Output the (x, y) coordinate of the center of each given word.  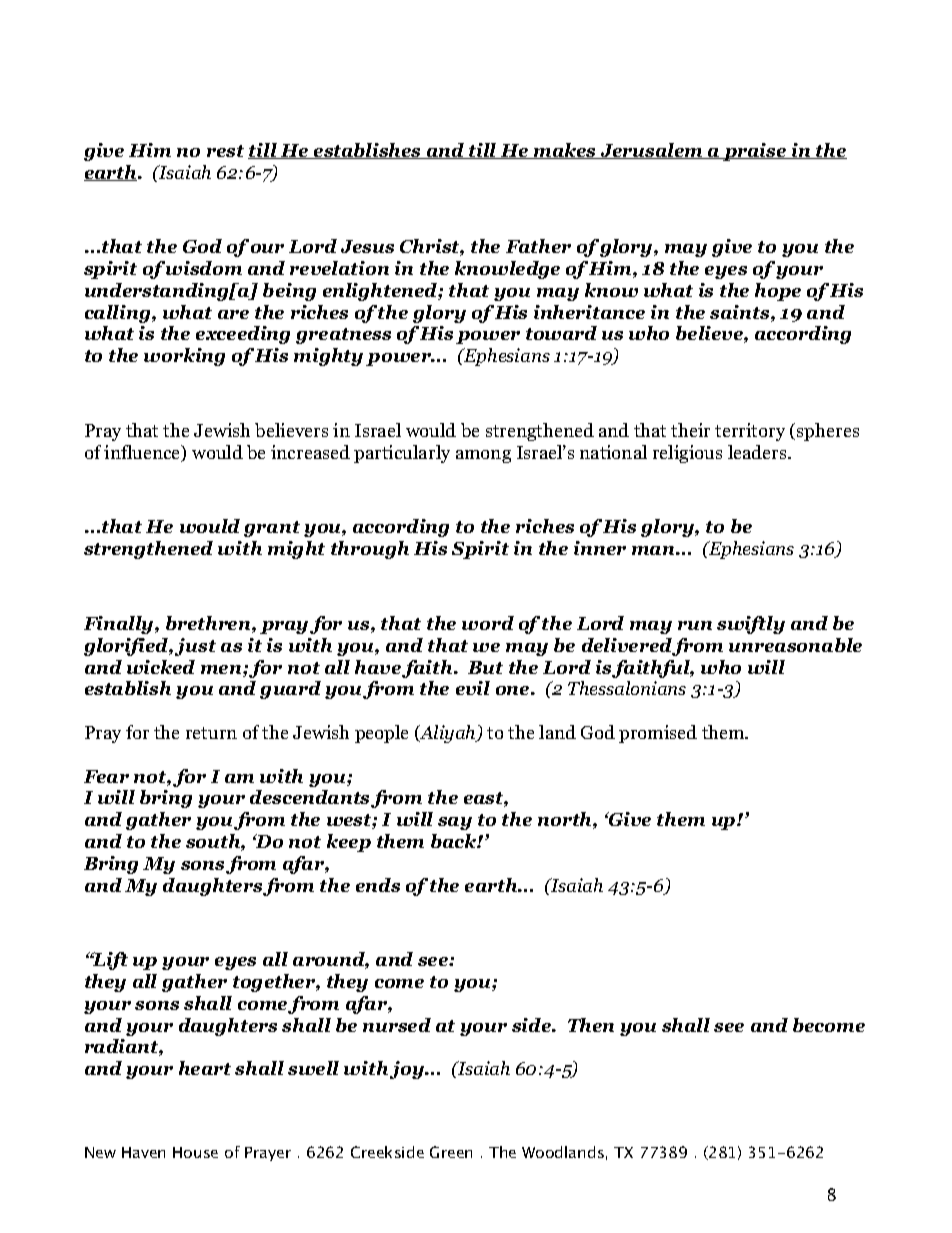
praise (755, 152)
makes (565, 151)
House (195, 1152)
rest (225, 151)
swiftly (751, 625)
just (195, 647)
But (485, 667)
